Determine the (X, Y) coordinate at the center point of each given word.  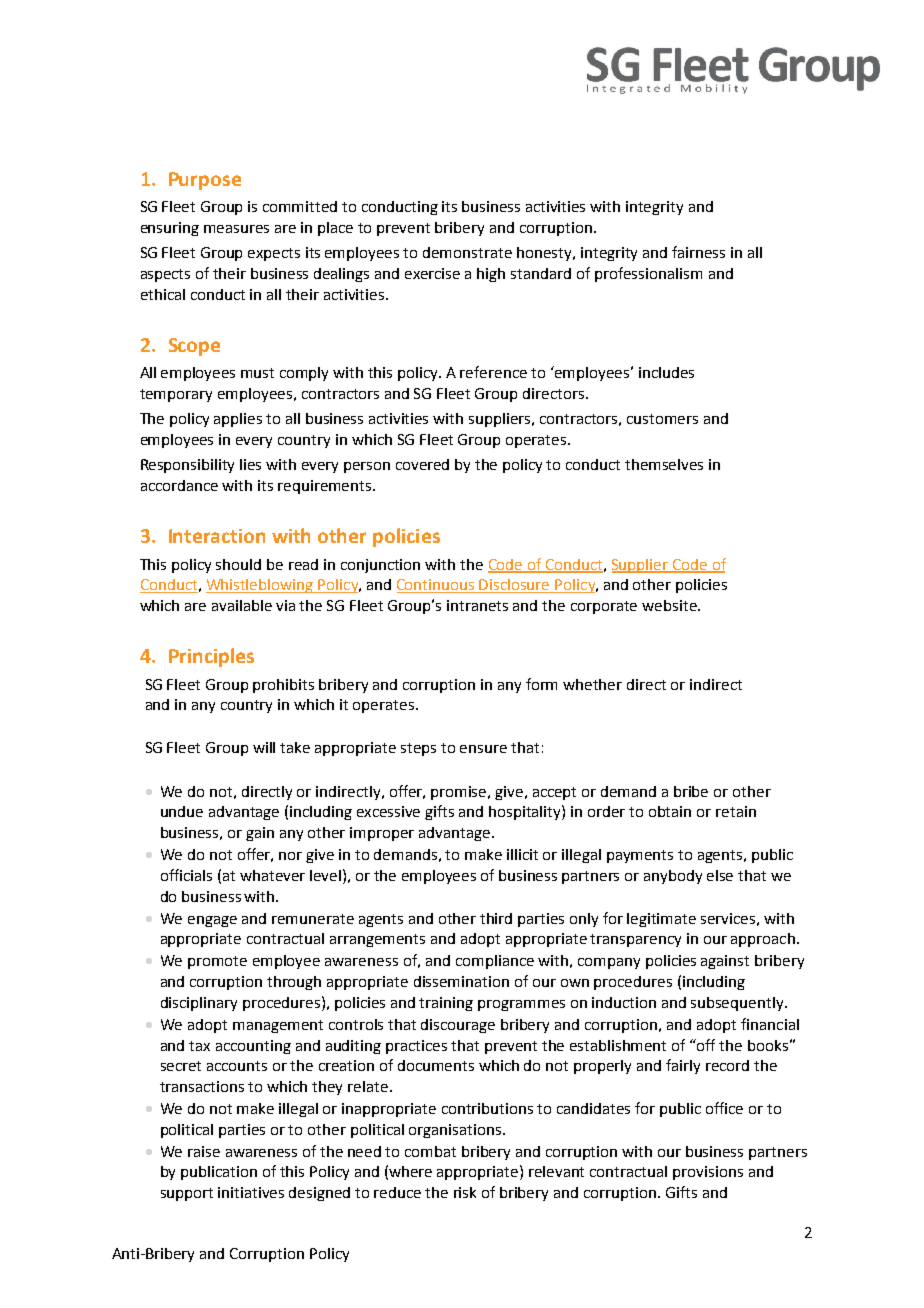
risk (465, 1192)
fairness (698, 252)
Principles (211, 657)
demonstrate (467, 252)
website (670, 605)
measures (236, 229)
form (541, 684)
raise (204, 1151)
